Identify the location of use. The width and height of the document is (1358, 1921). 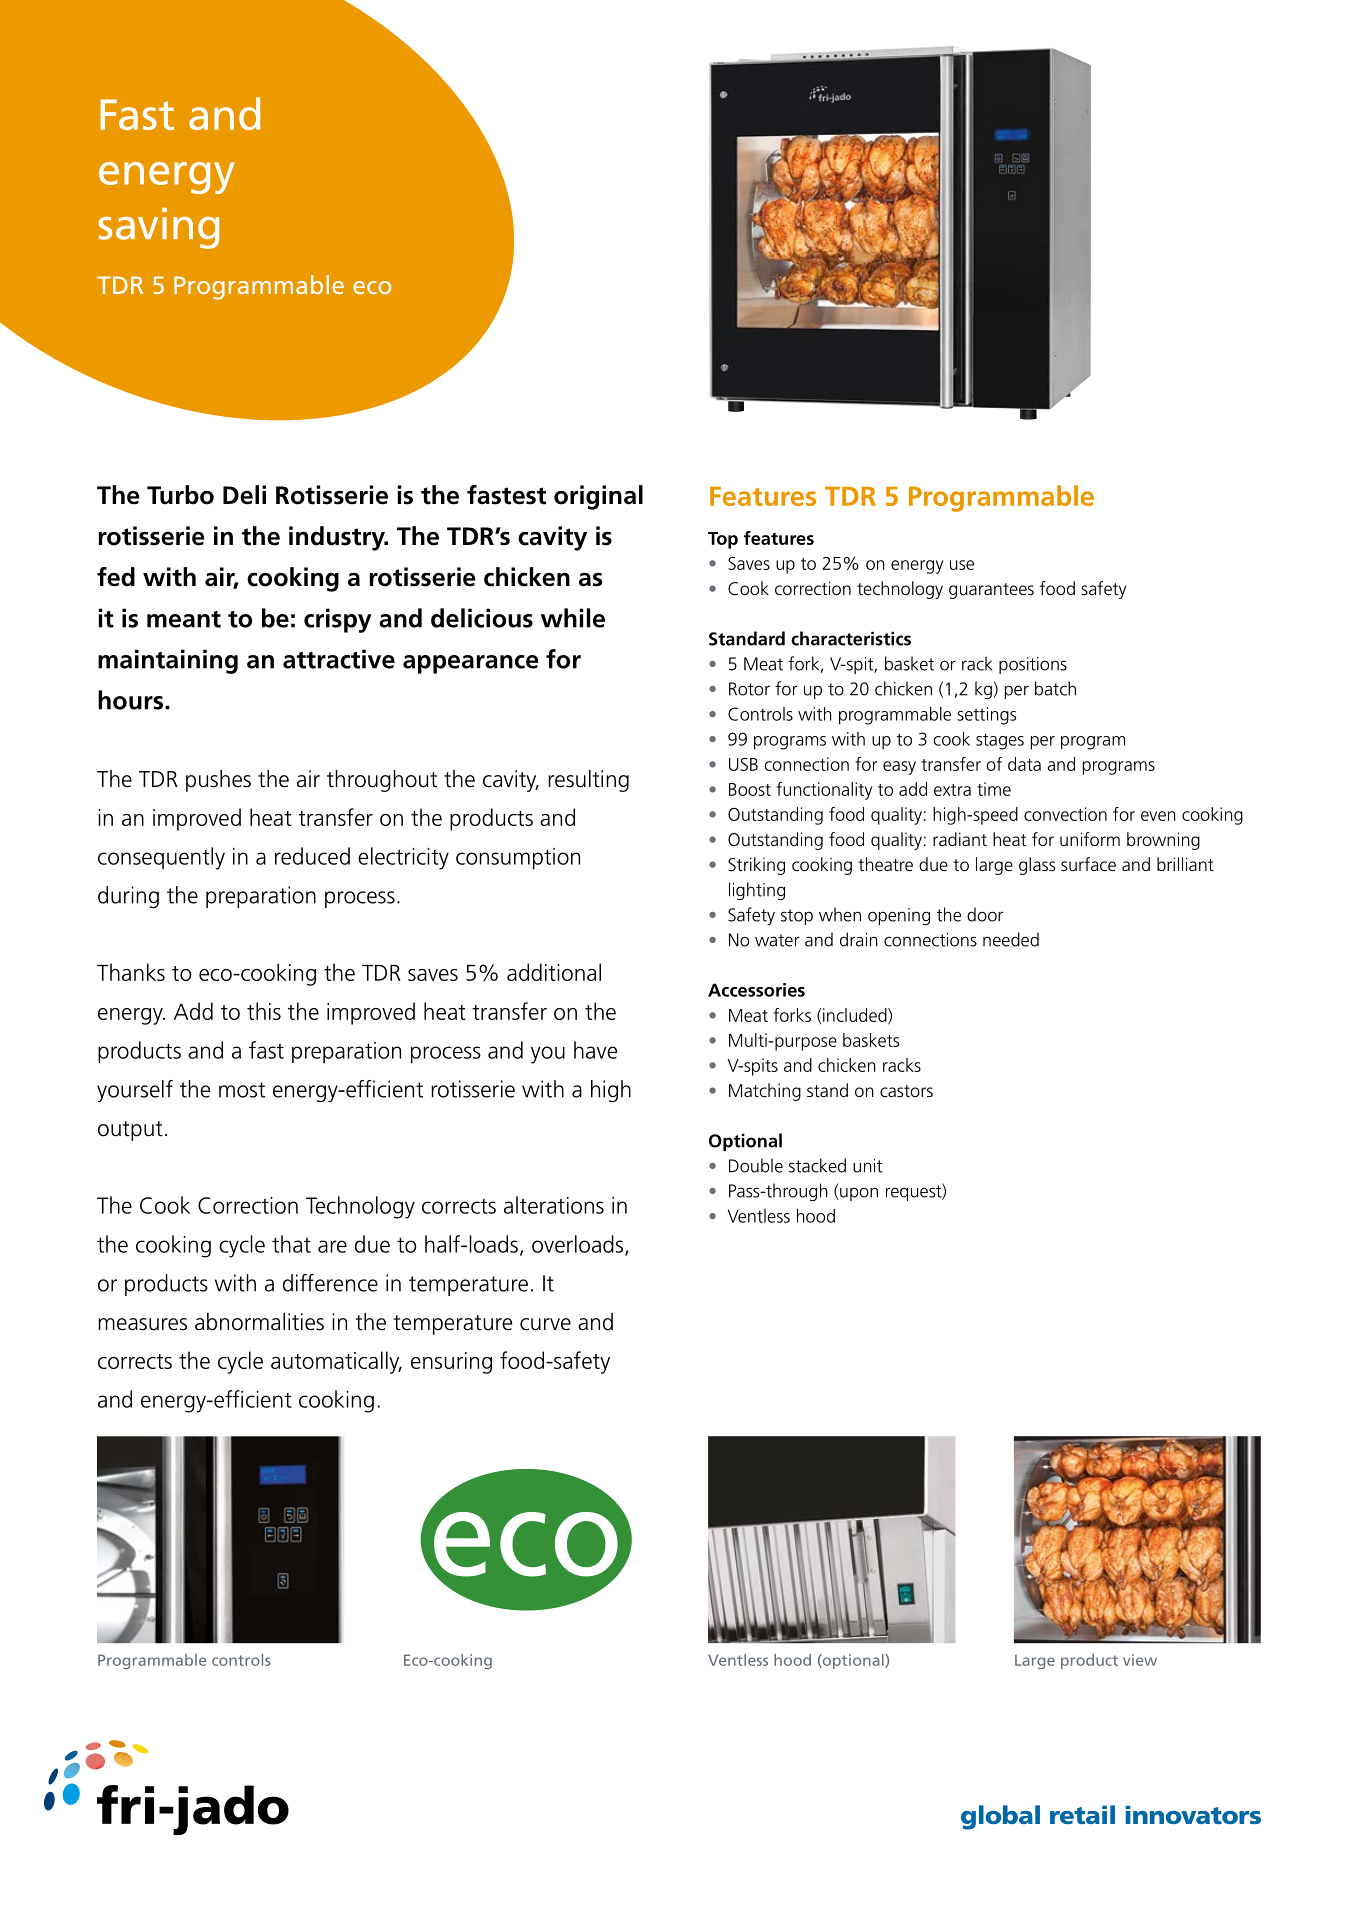
(962, 565).
